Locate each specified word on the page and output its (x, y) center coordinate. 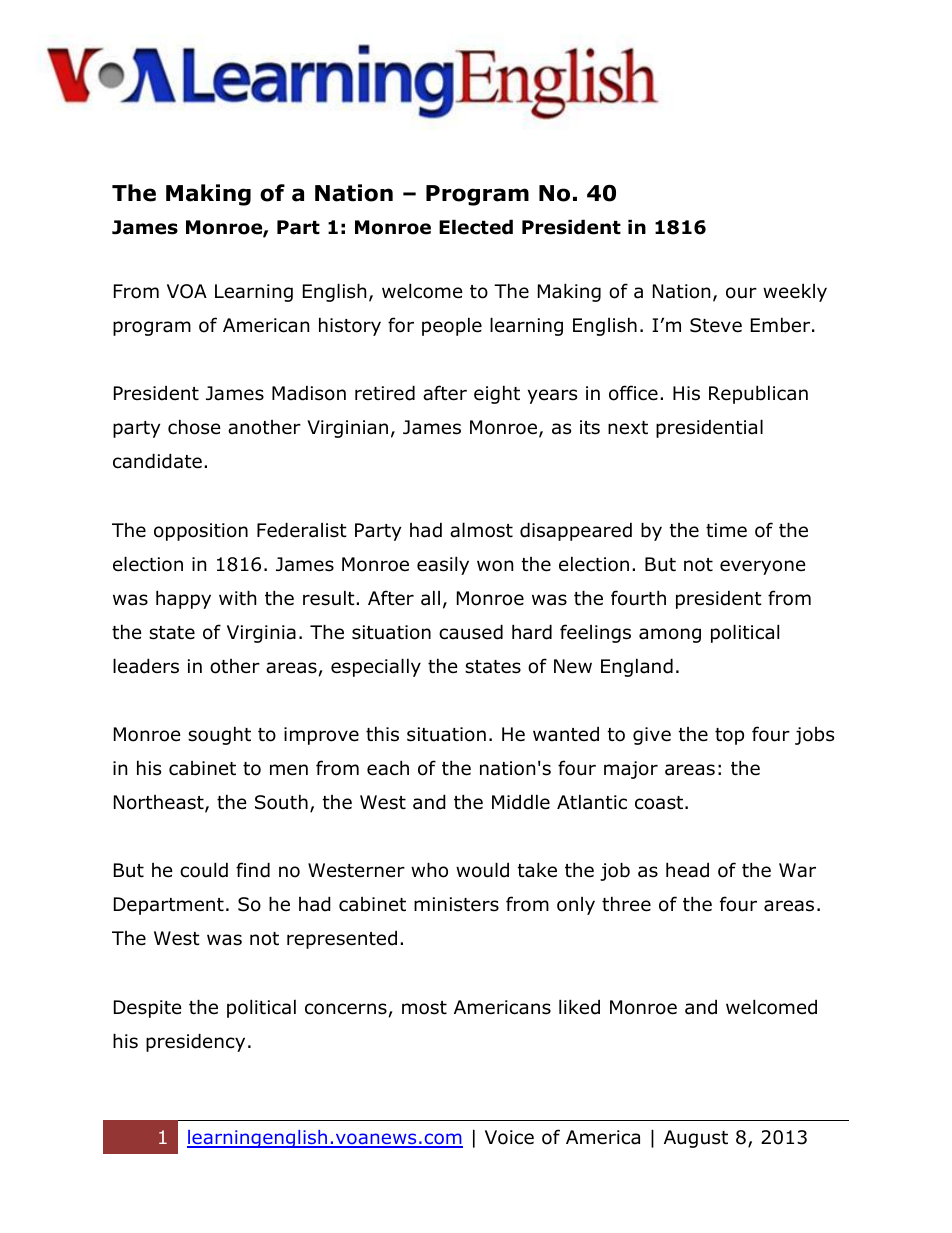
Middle (521, 802)
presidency (195, 1042)
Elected (476, 227)
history (350, 326)
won (495, 566)
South (281, 802)
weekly (795, 292)
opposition (201, 532)
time (726, 530)
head (687, 870)
